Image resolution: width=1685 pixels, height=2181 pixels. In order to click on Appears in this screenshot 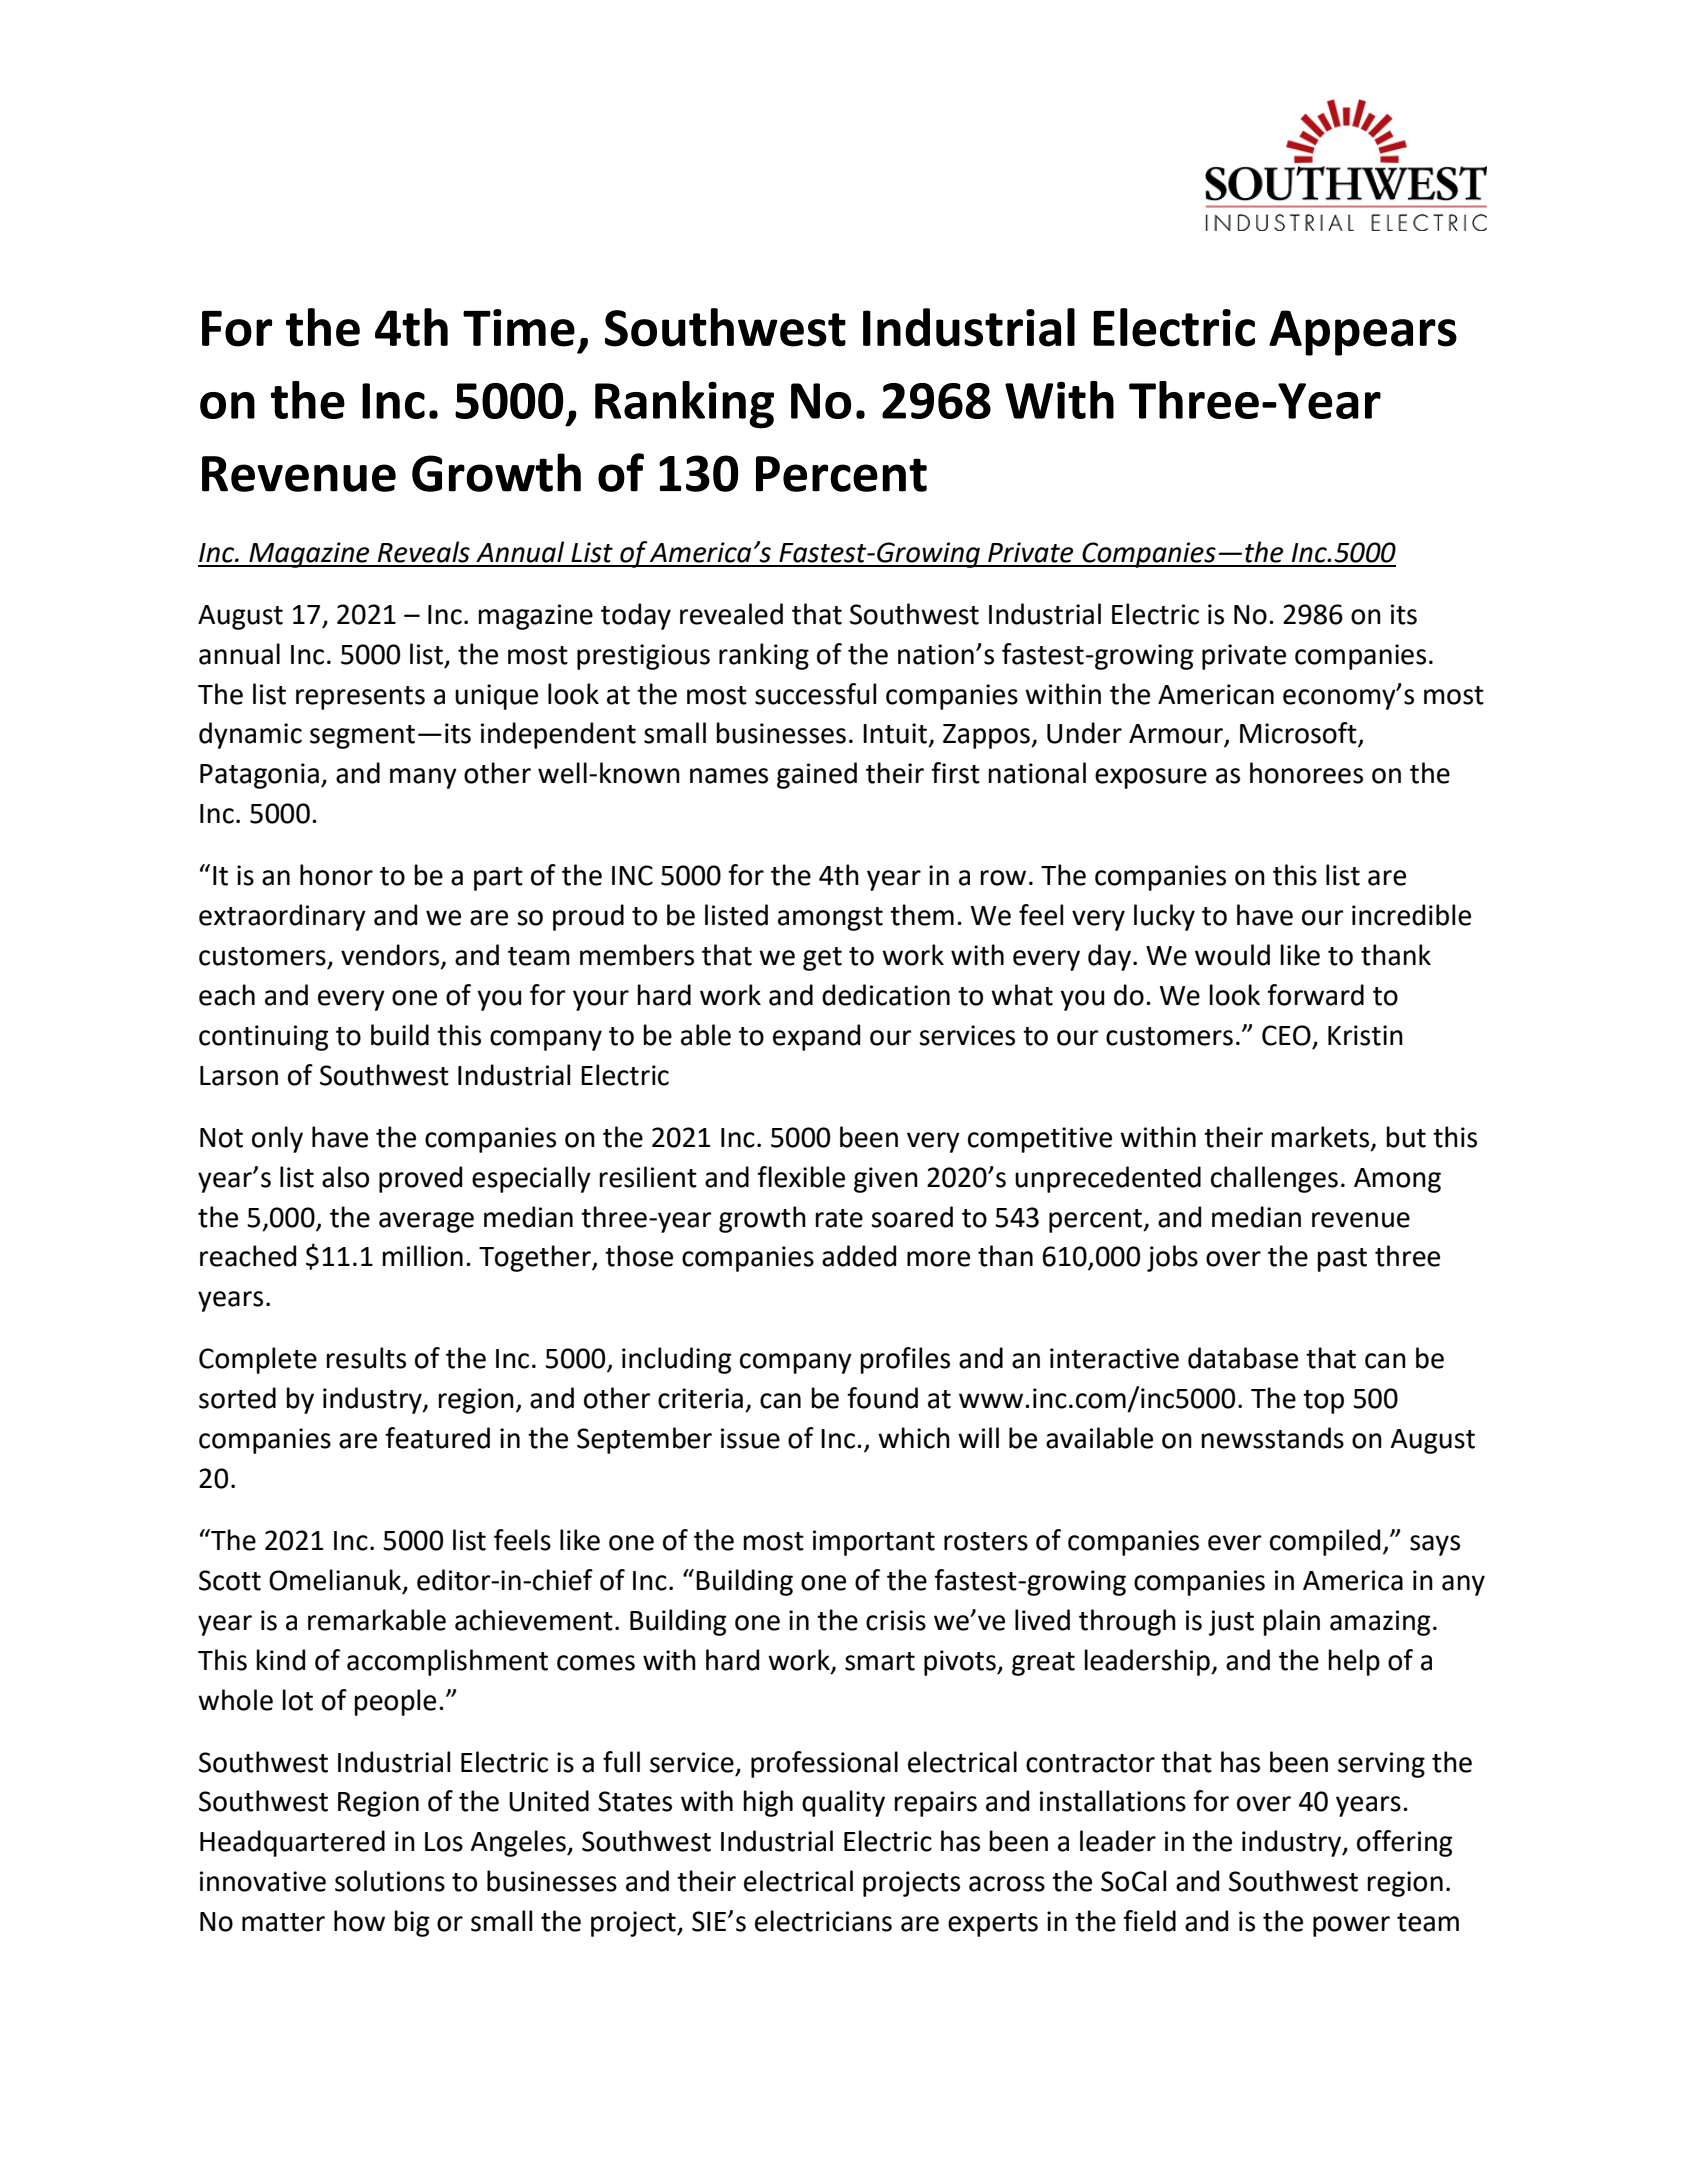, I will do `click(1363, 333)`.
